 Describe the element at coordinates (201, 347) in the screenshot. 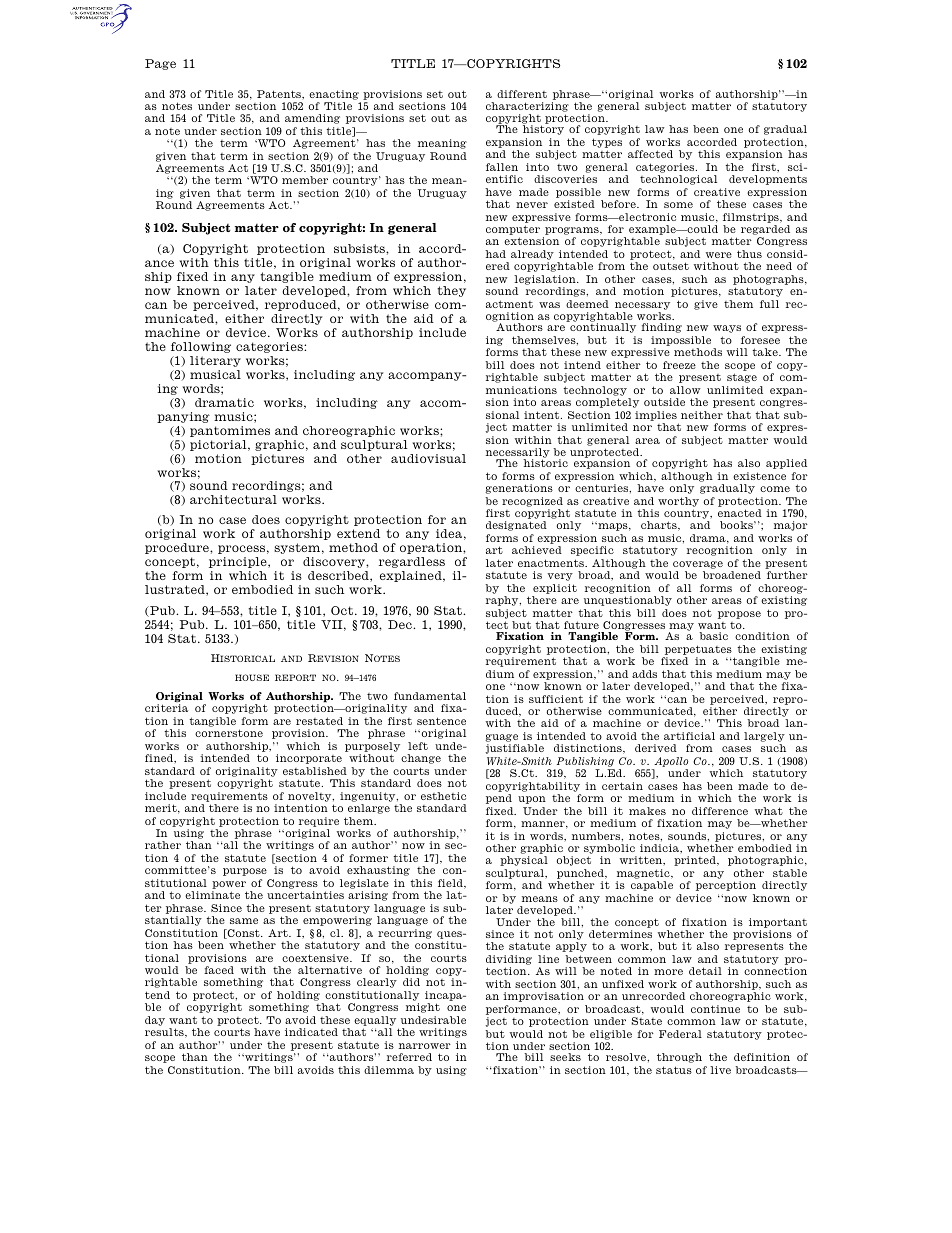

I see `following` at that location.
